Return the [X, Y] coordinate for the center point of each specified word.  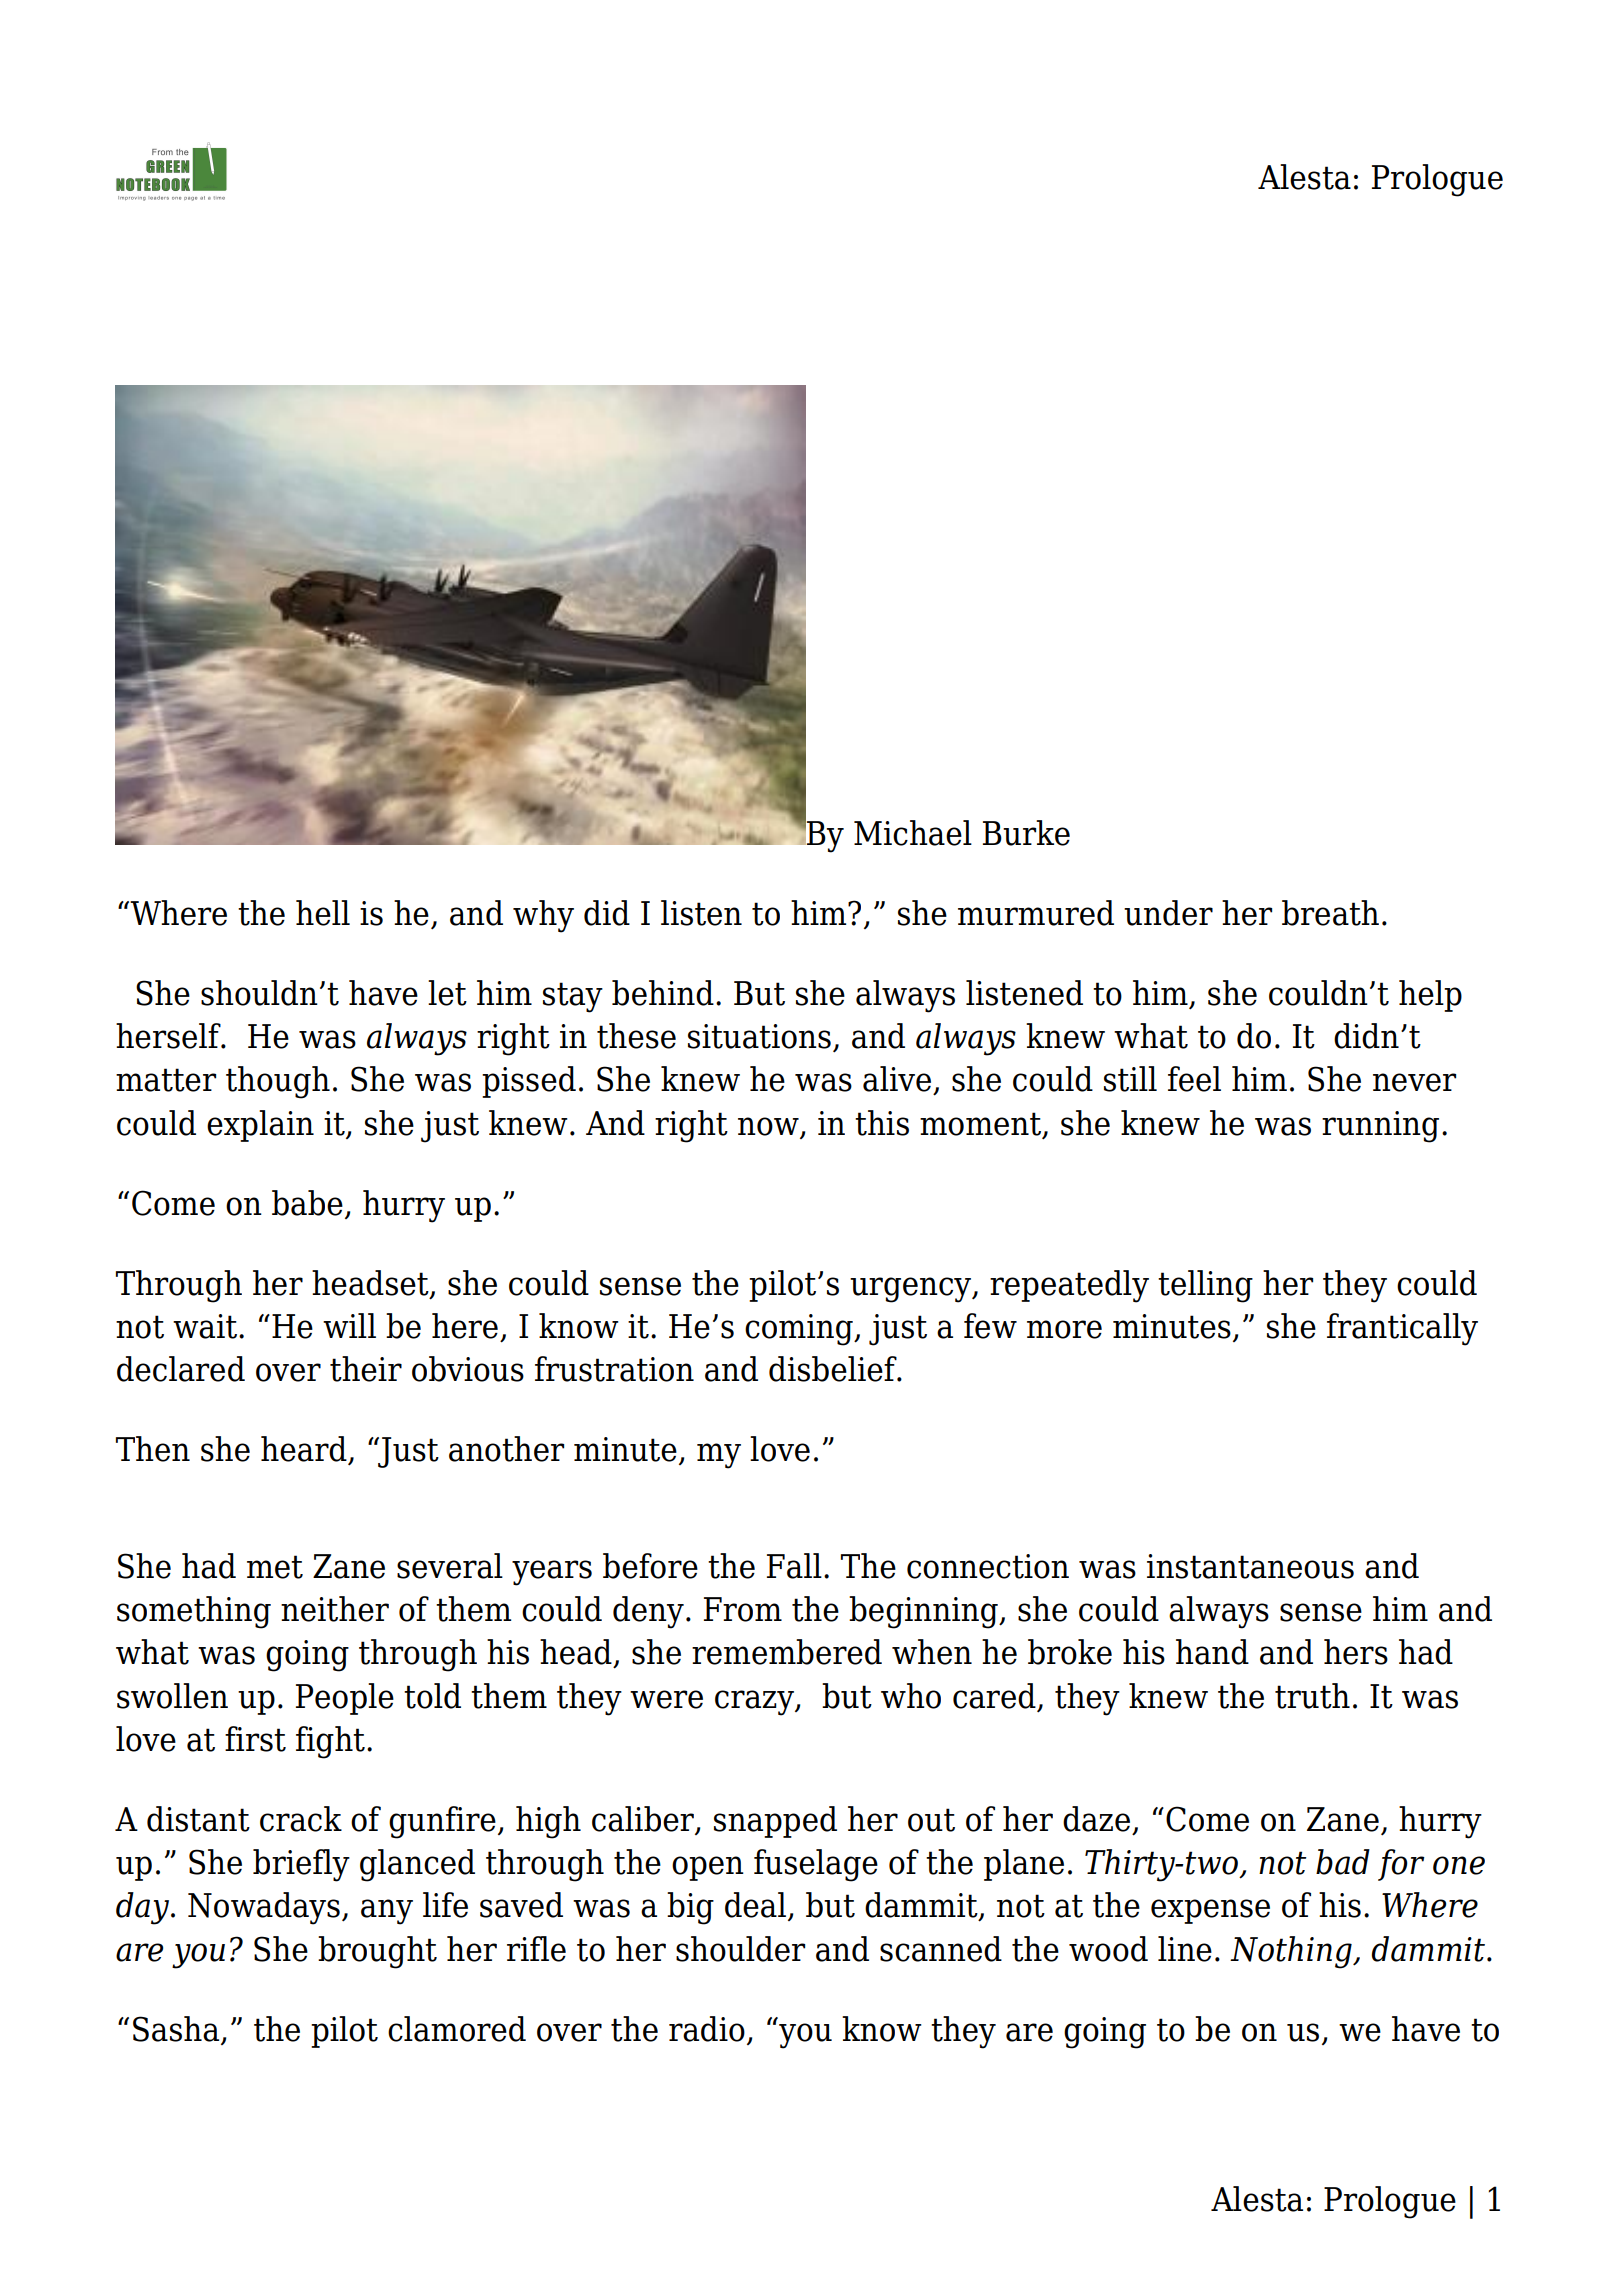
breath [1330, 913]
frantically [1402, 1329]
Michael [913, 833]
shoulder [740, 1949]
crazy [755, 1703]
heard [305, 1450]
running [1380, 1127]
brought [377, 1952]
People [345, 1699]
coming [800, 1330]
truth [1312, 1696]
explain [260, 1126]
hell [323, 913]
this [882, 1123]
